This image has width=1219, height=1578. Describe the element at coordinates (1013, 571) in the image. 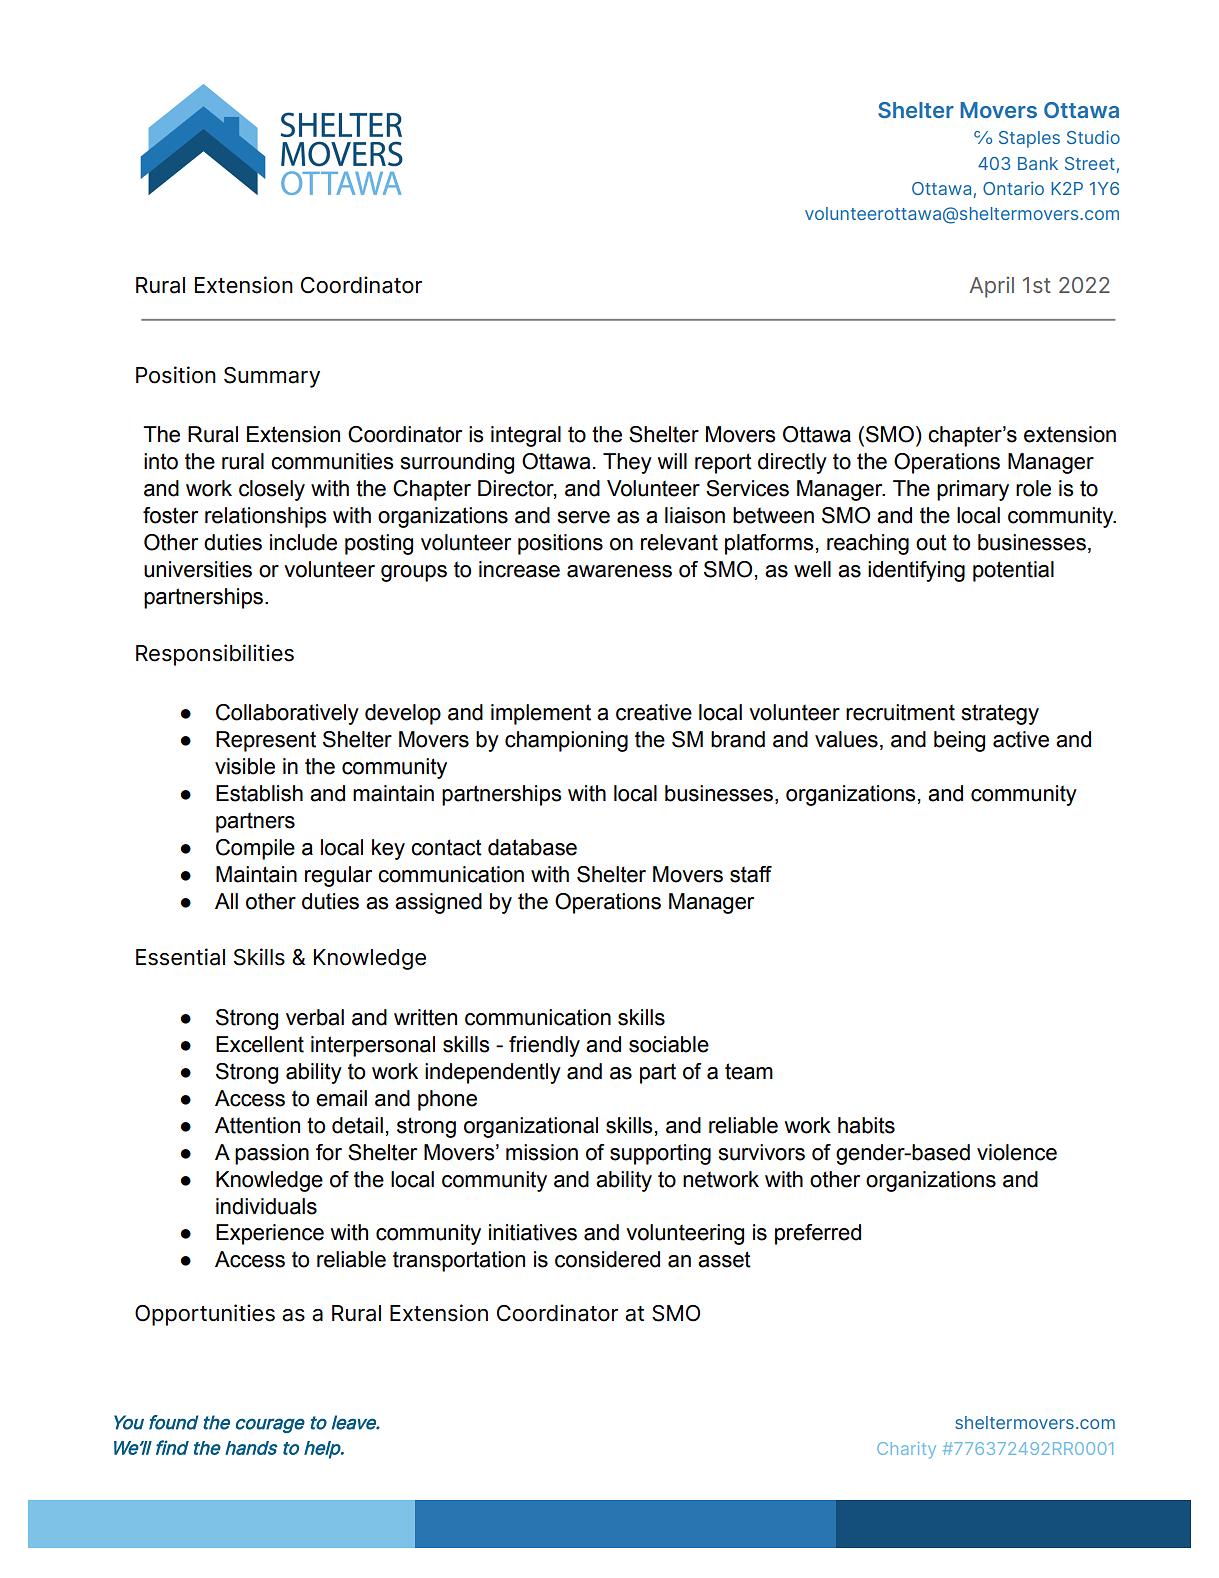

I see `potential` at that location.
